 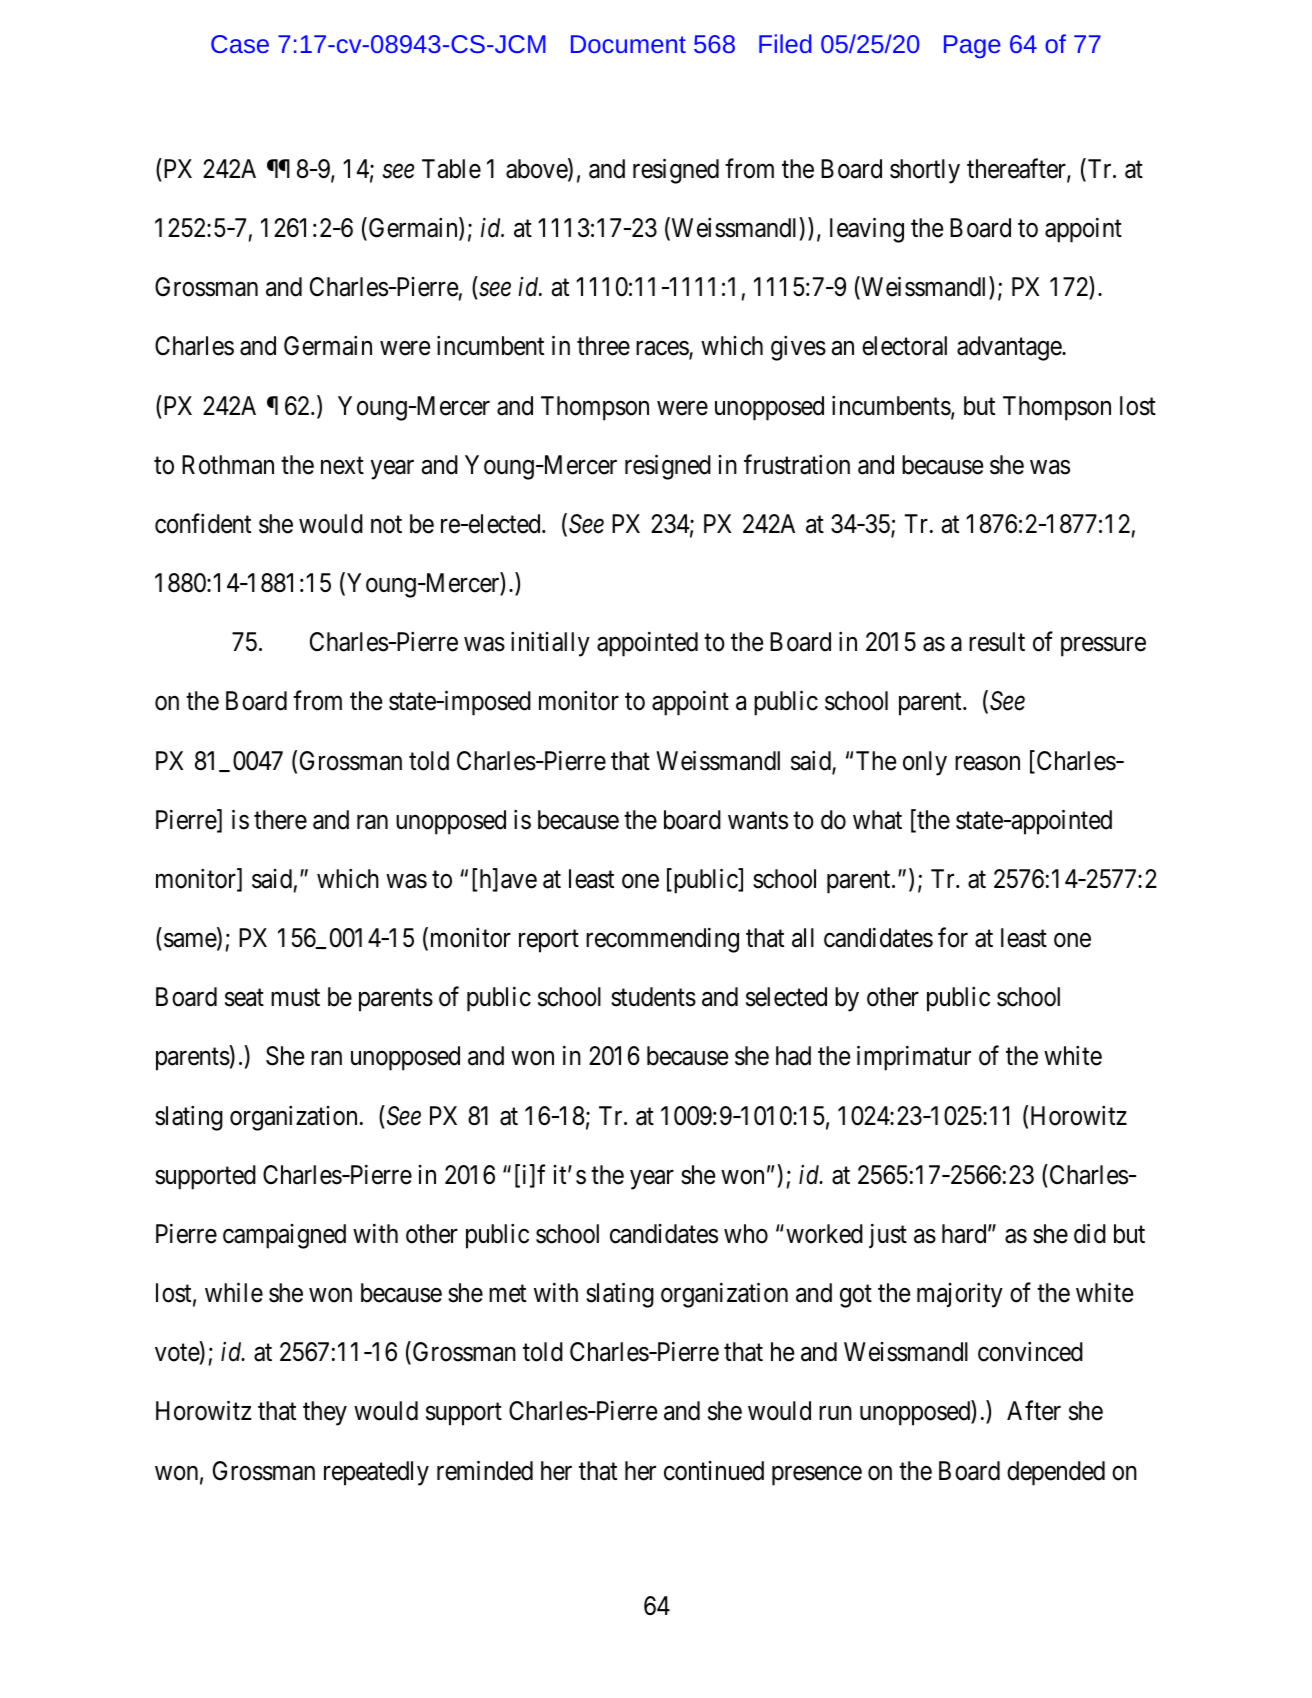 What do you see at coordinates (240, 44) in the screenshot?
I see `Case` at bounding box center [240, 44].
